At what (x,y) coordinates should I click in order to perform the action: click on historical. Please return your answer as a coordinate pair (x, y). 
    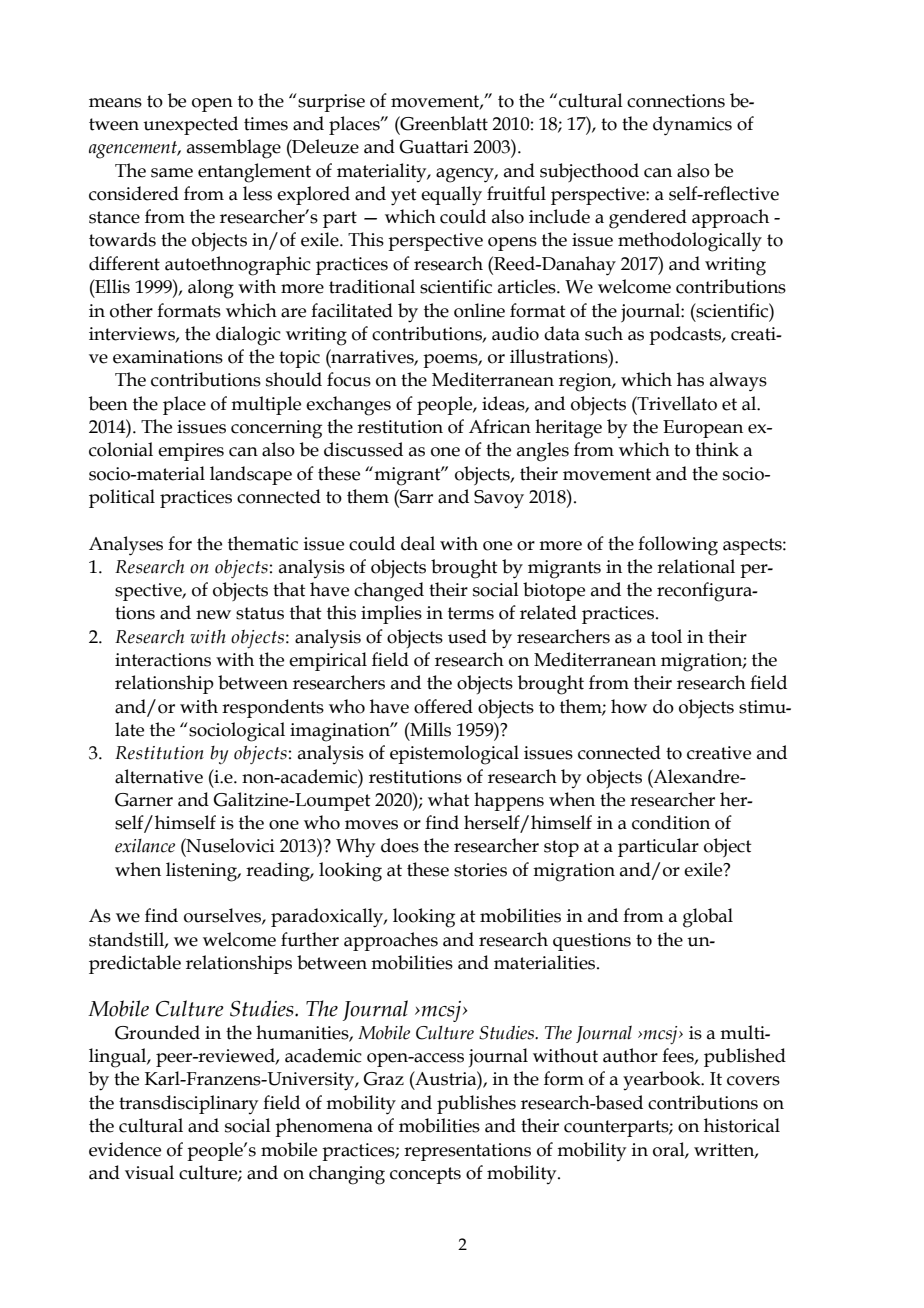
    Looking at the image, I should click on (742, 1125).
